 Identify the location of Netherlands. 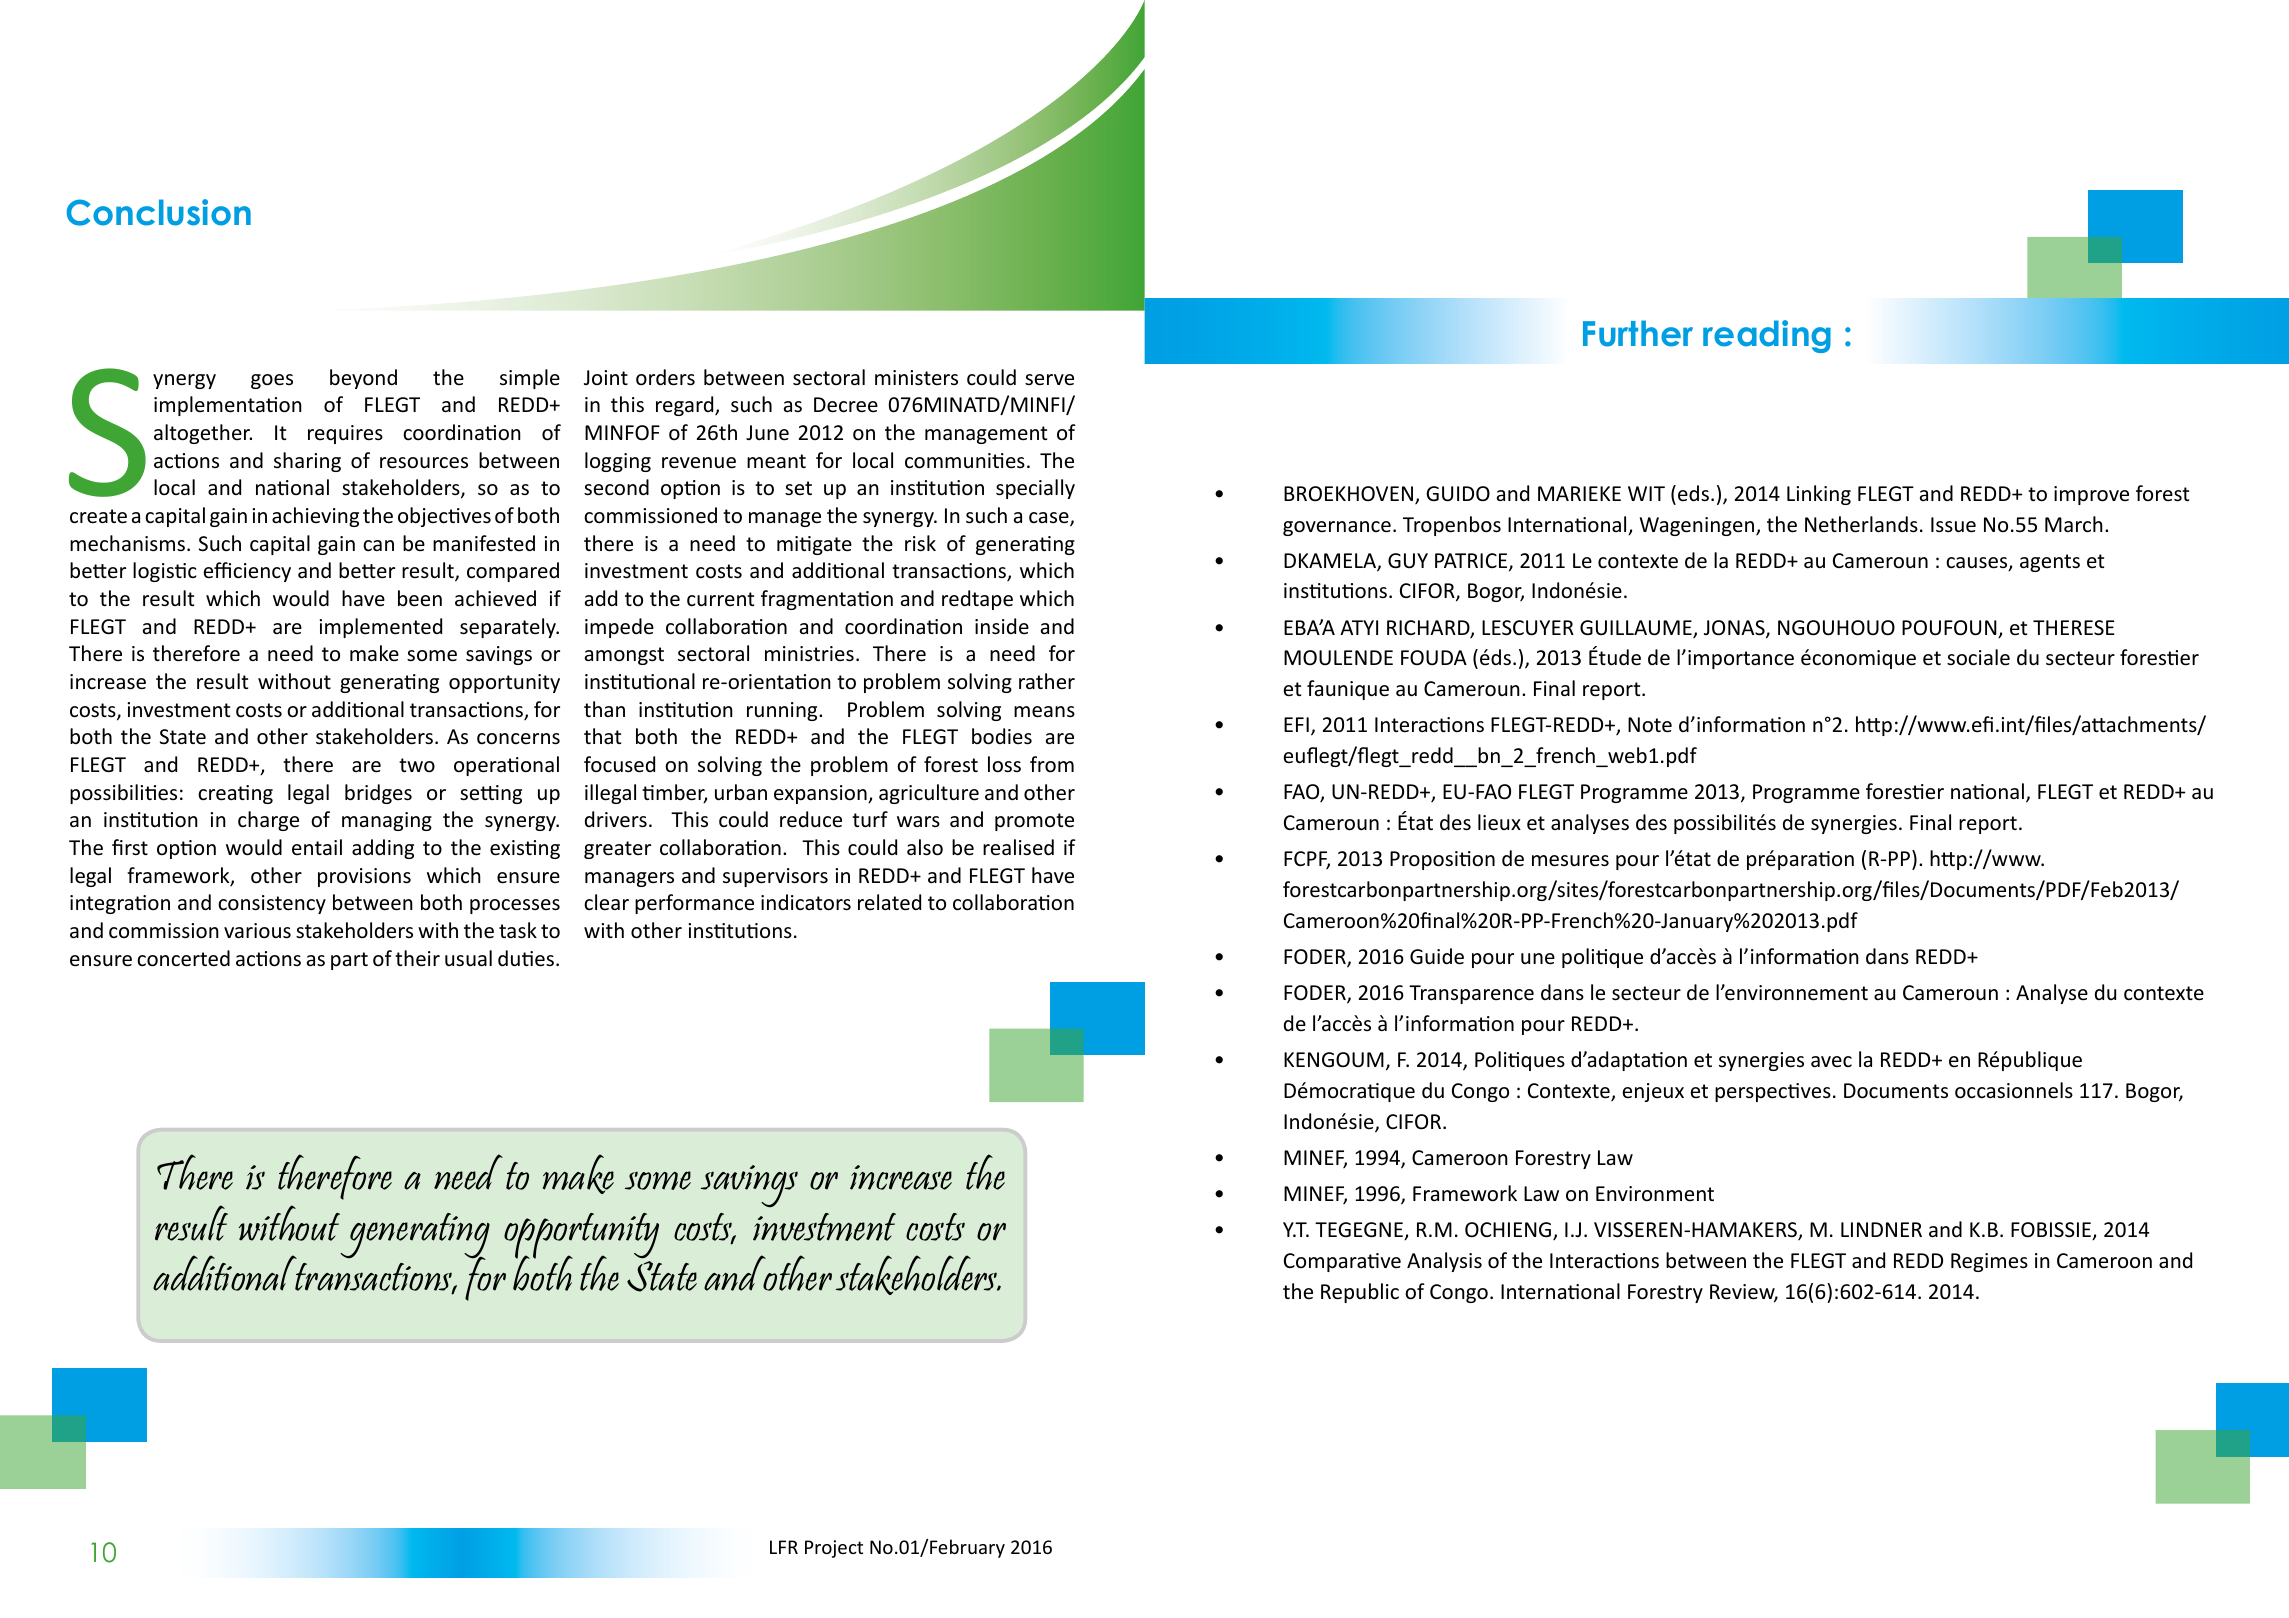
(1861, 524).
